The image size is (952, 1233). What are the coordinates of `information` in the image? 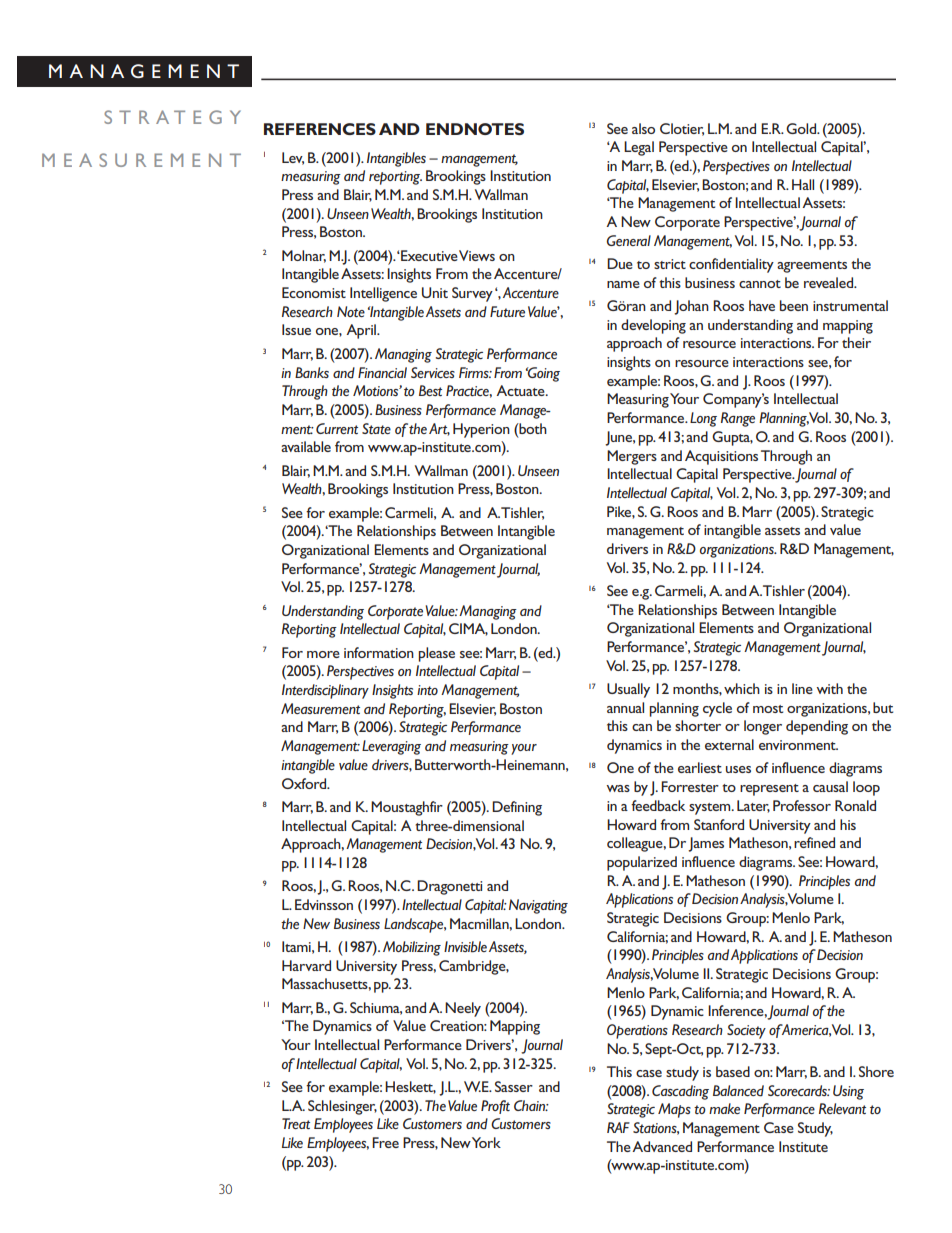 It's located at (379, 652).
